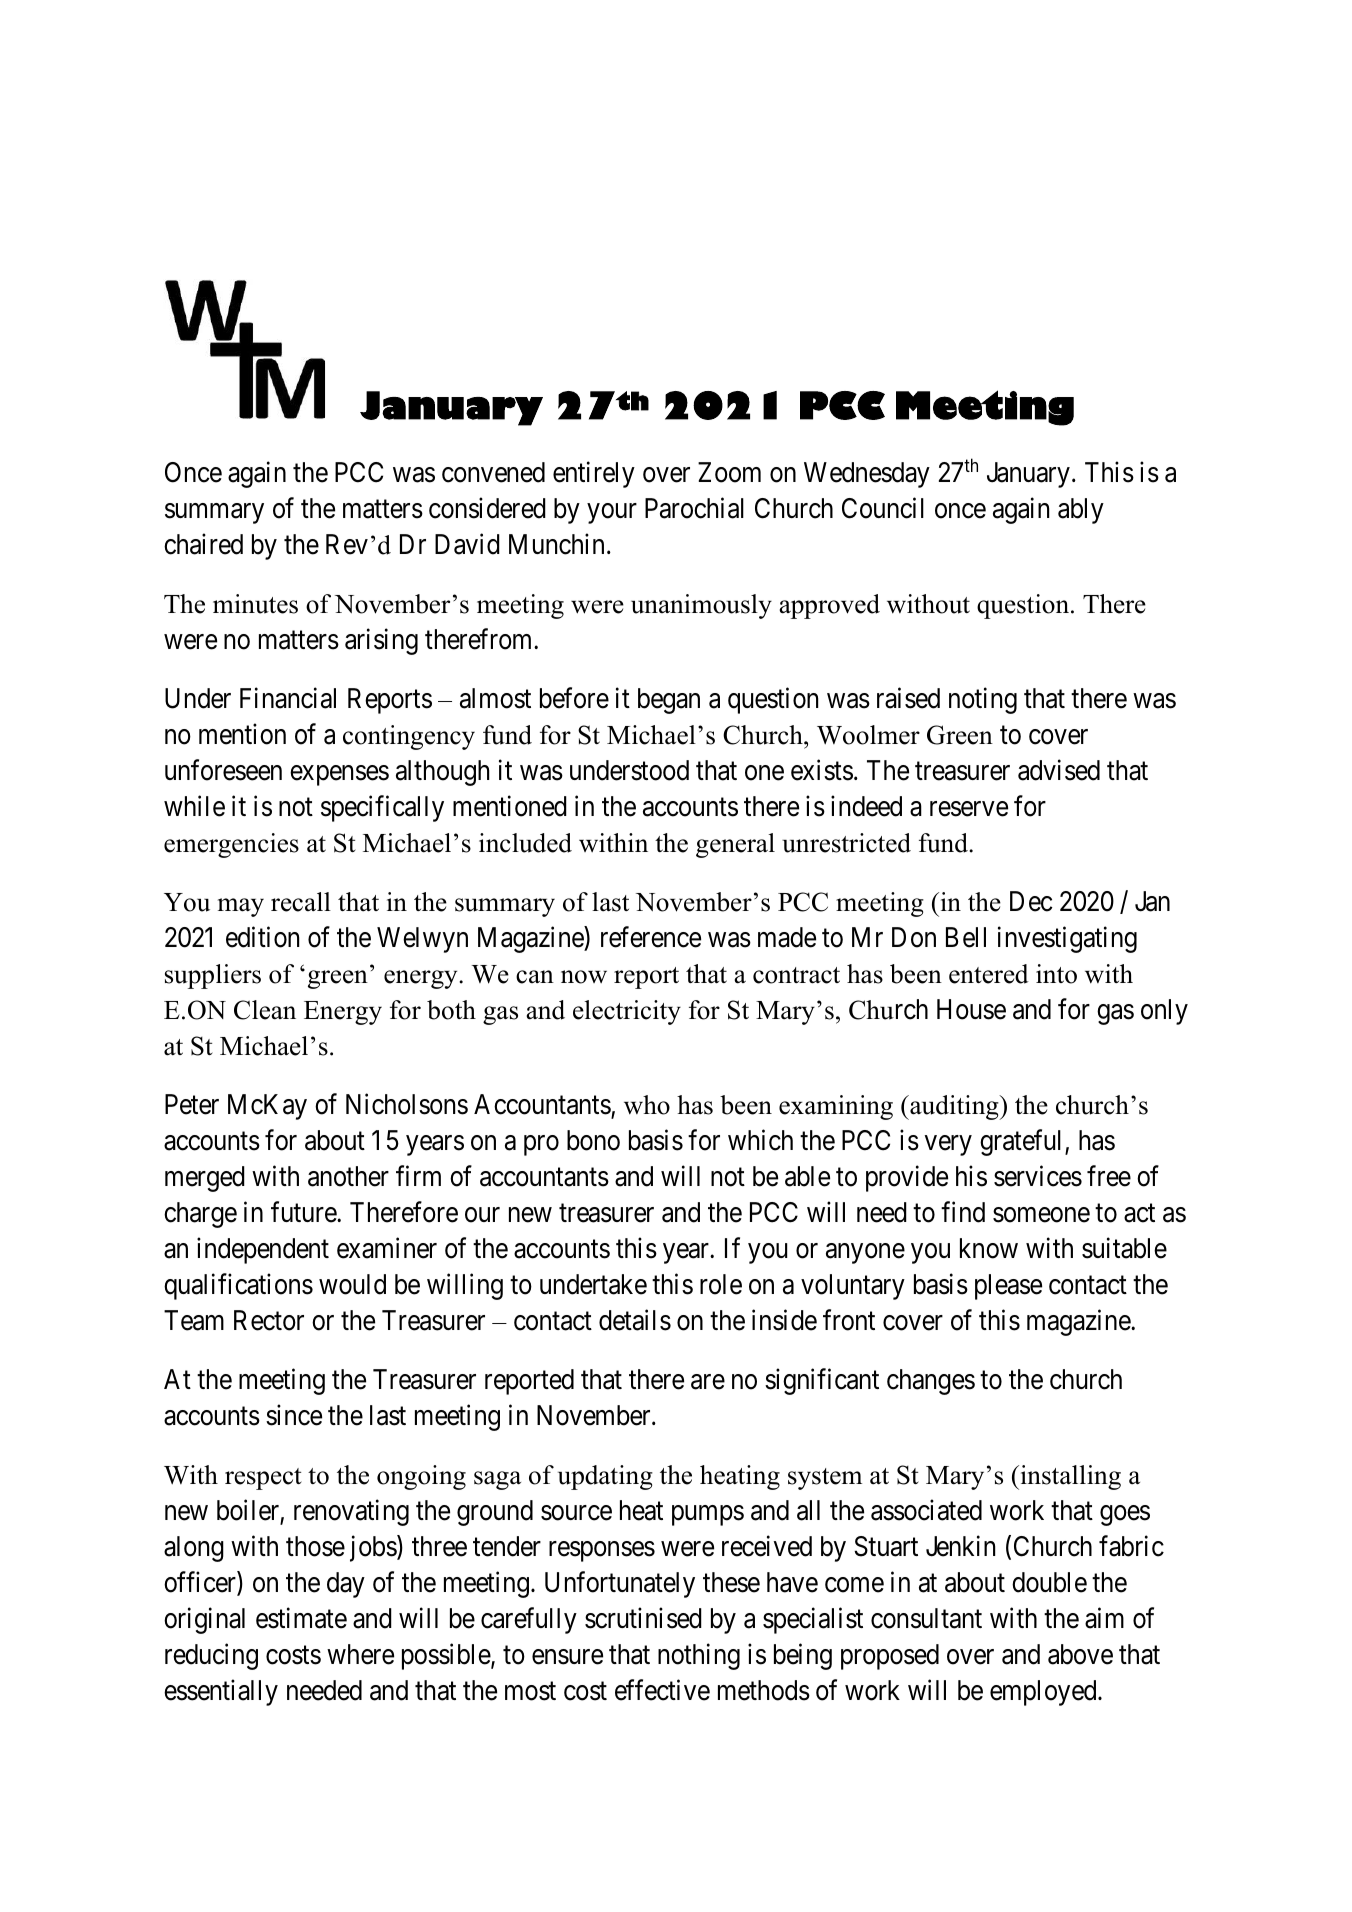  Describe the element at coordinates (1008, 1287) in the screenshot. I see `please` at that location.
